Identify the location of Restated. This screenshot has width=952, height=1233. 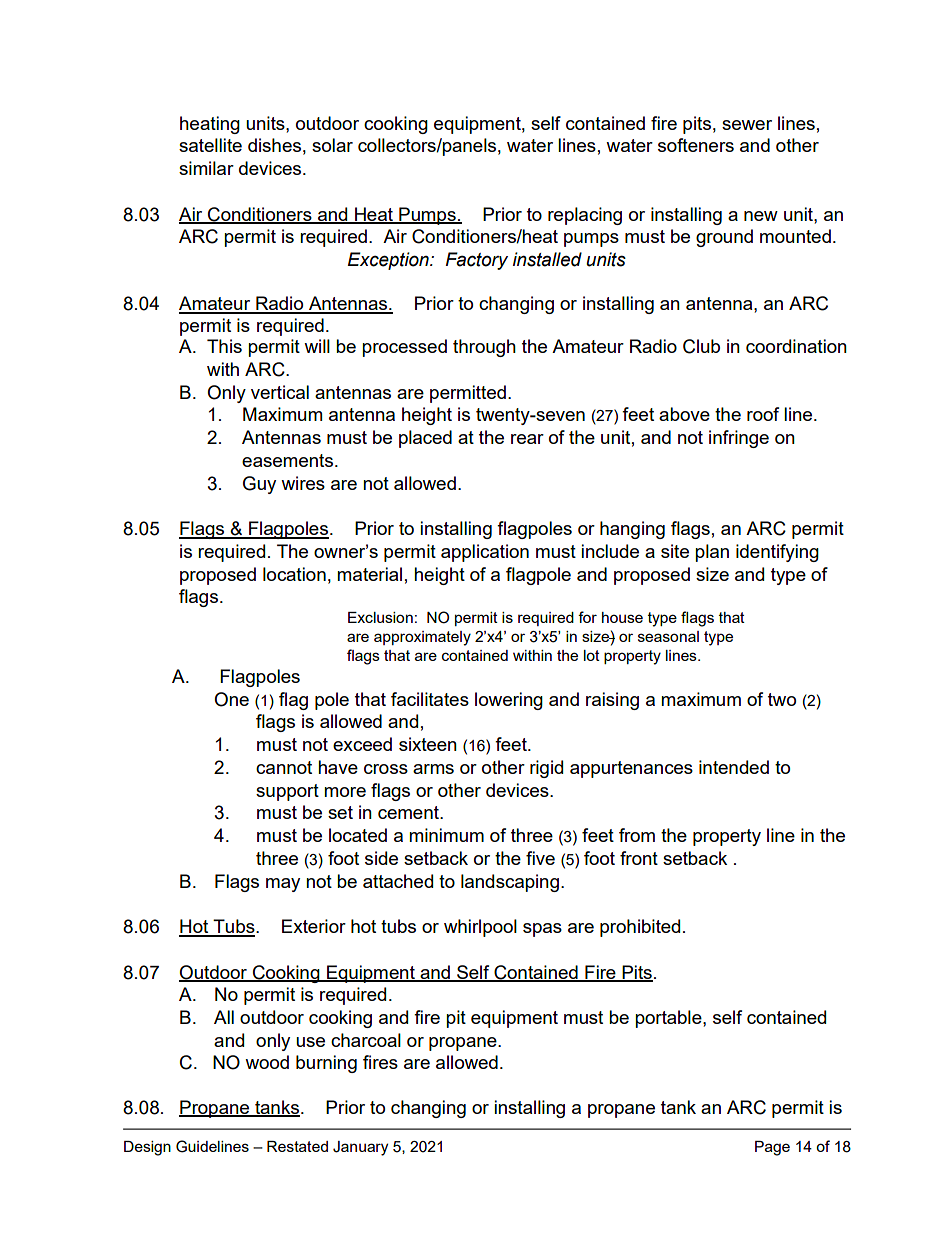
(297, 1146).
